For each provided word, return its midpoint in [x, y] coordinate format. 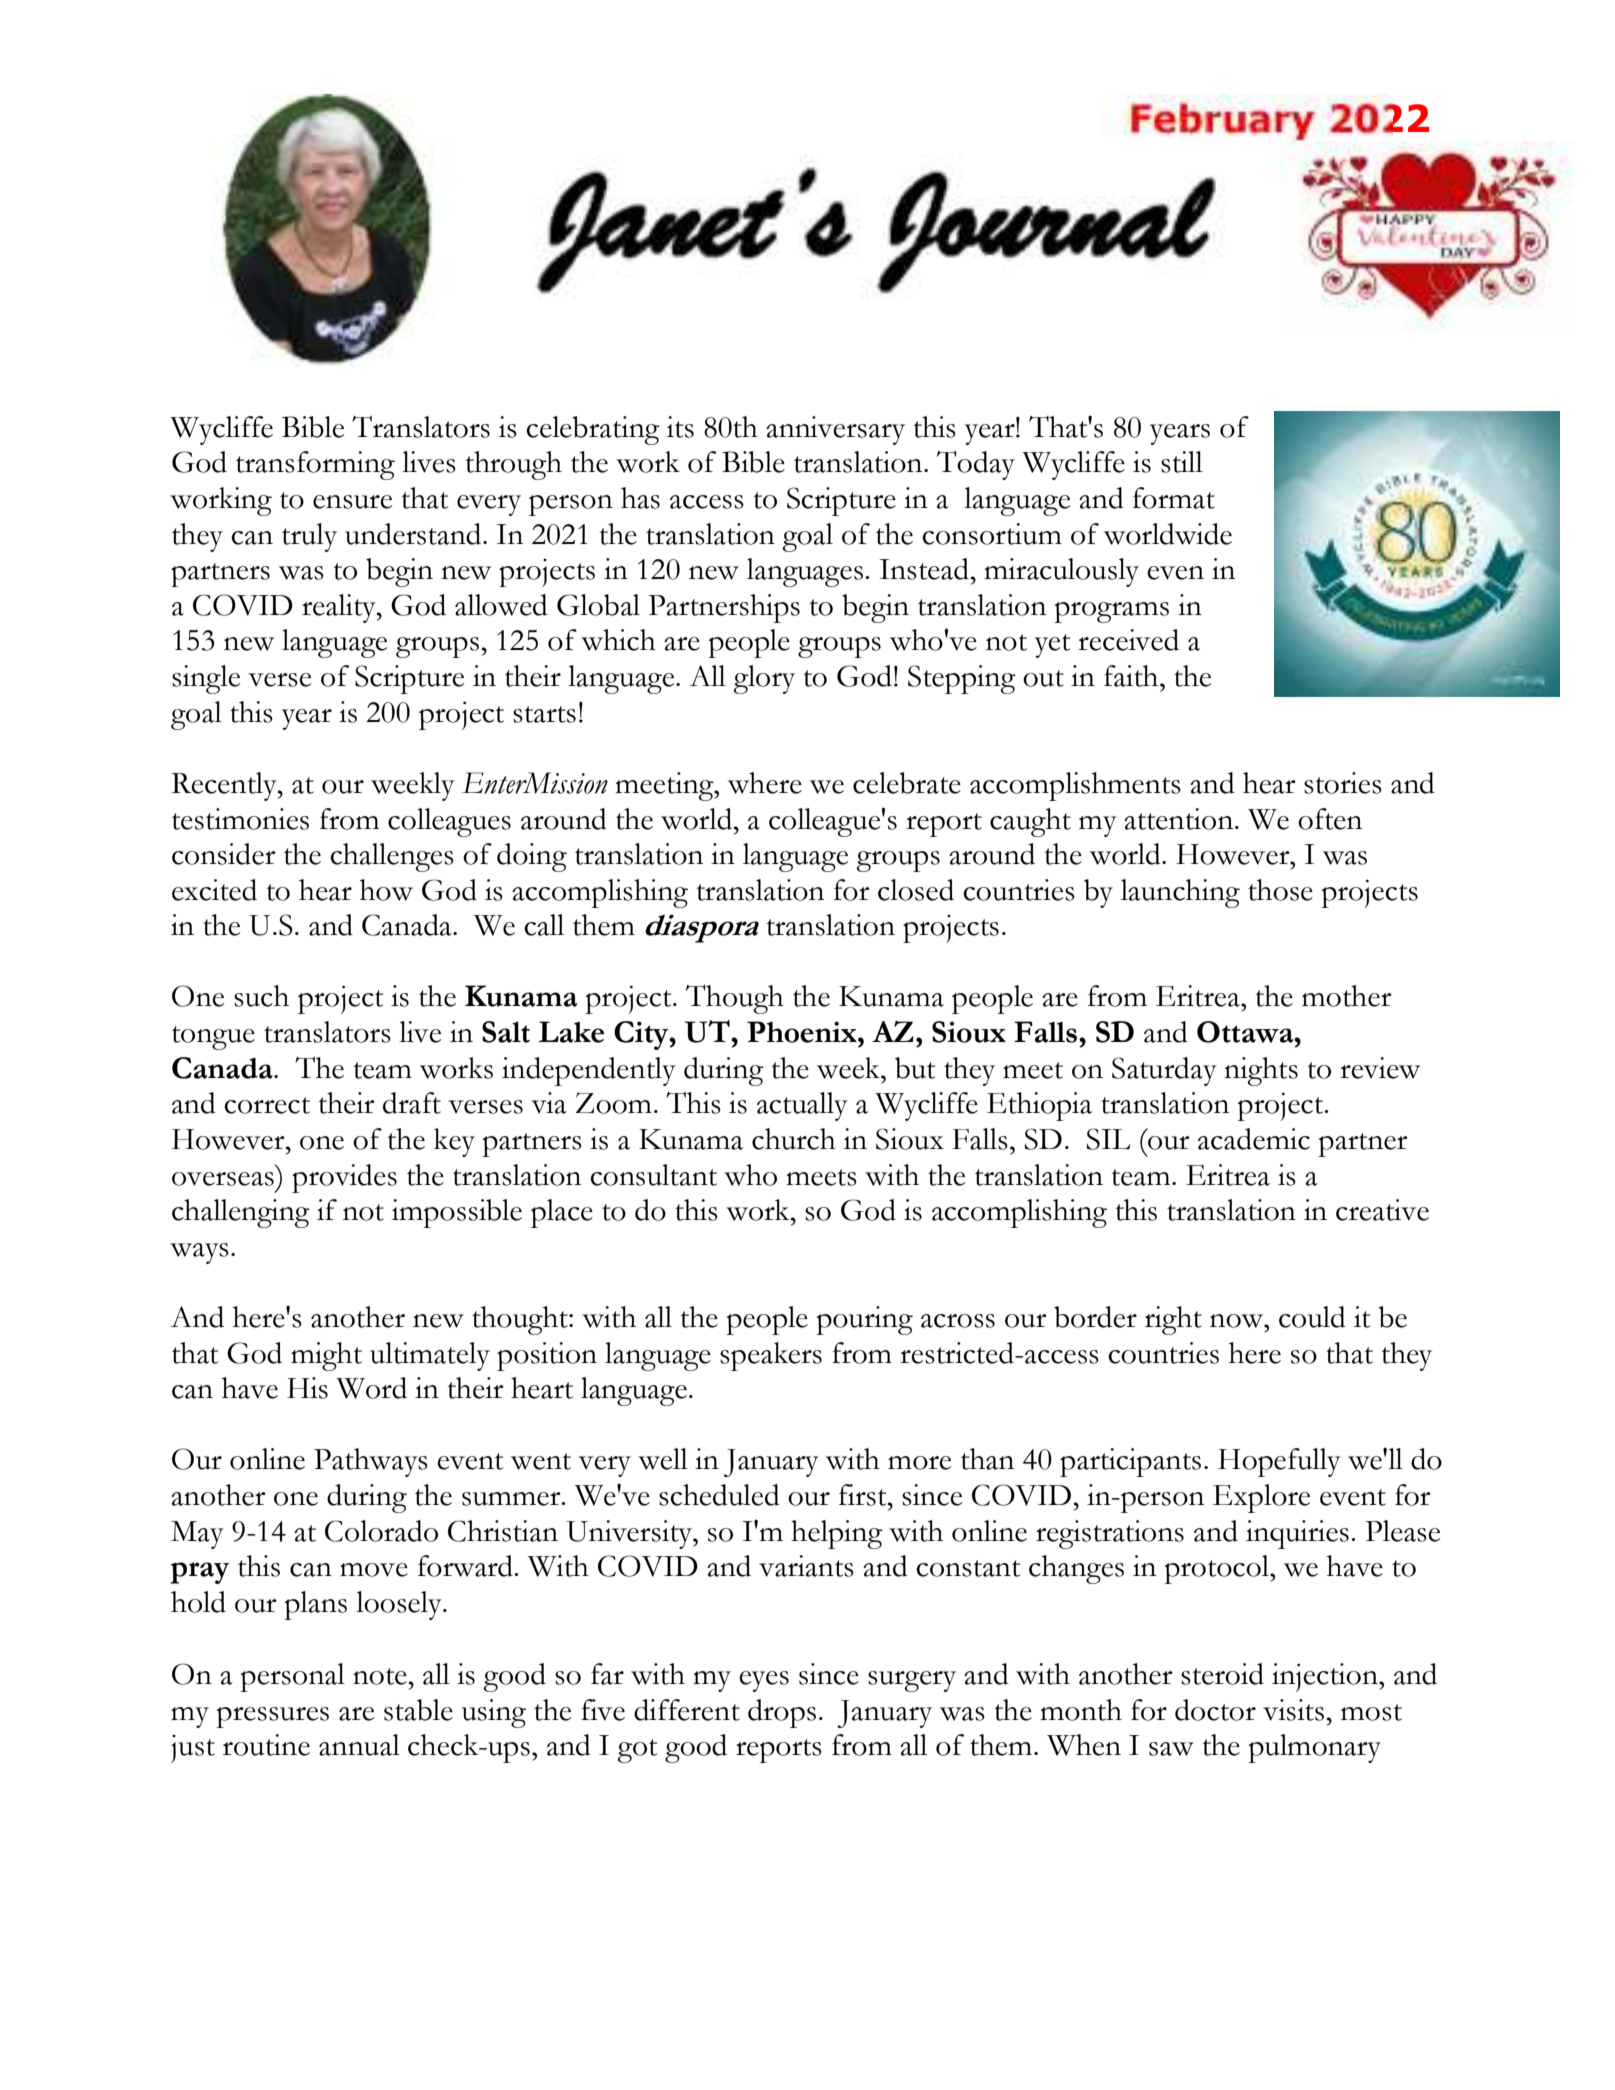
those [1280, 890]
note [380, 1676]
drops [782, 1713]
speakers [771, 1356]
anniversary [835, 430]
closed [916, 890]
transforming [315, 465]
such [261, 996]
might [326, 1356]
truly [309, 537]
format [1174, 498]
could [1312, 1317]
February [1223, 122]
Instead [924, 569]
